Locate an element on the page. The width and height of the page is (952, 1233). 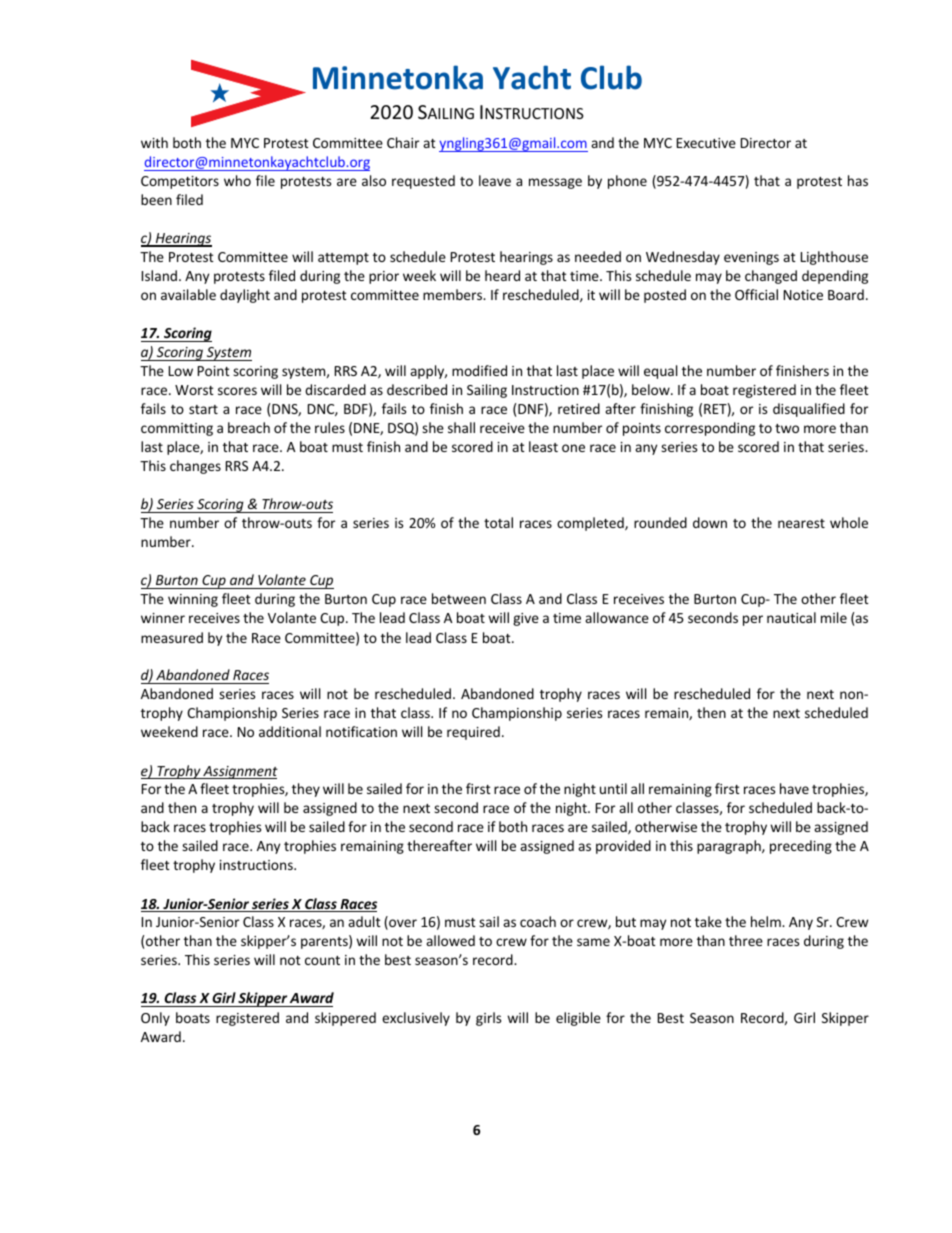
three is located at coordinates (746, 940).
